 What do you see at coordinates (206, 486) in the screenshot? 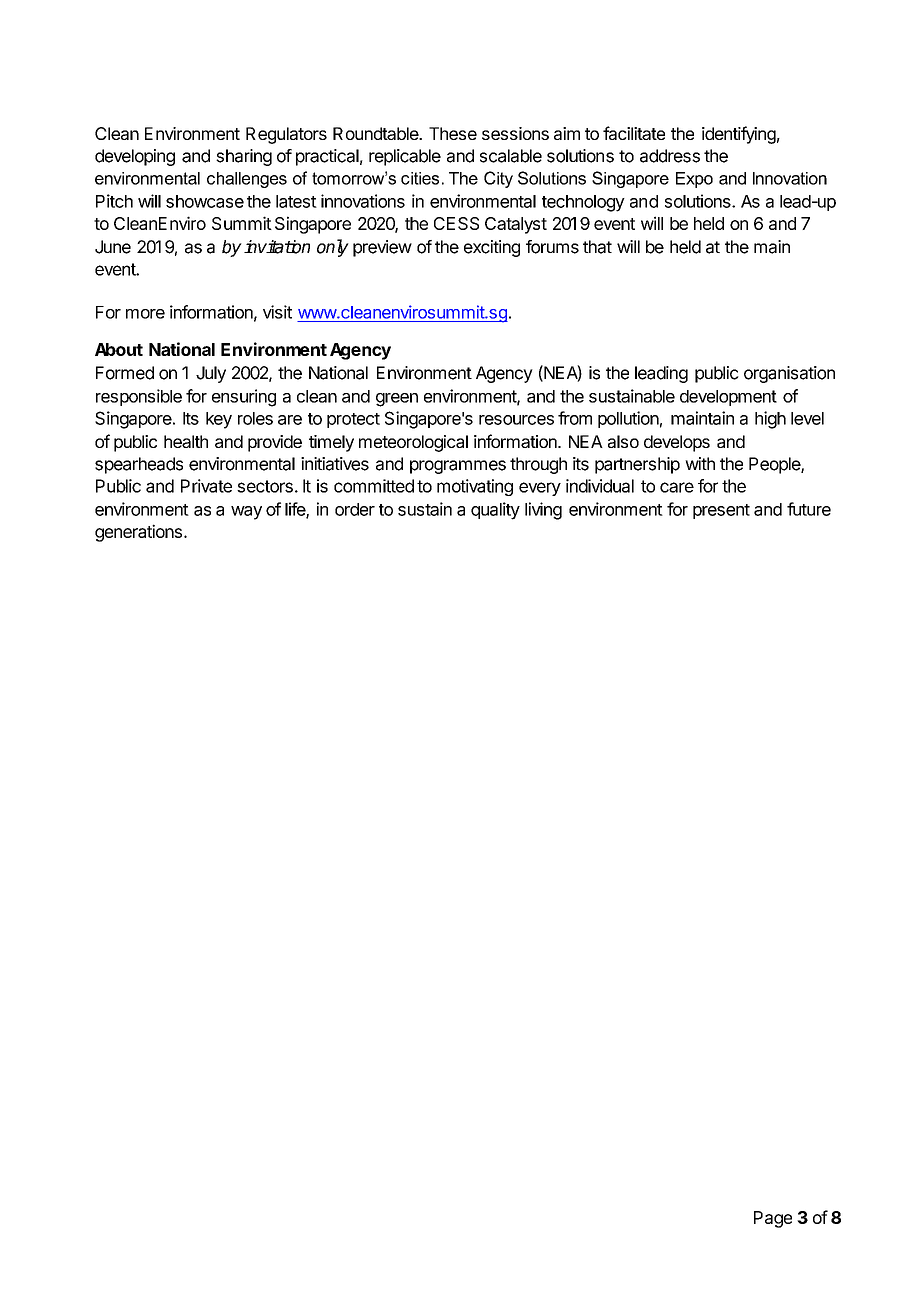
I see `Private` at bounding box center [206, 486].
